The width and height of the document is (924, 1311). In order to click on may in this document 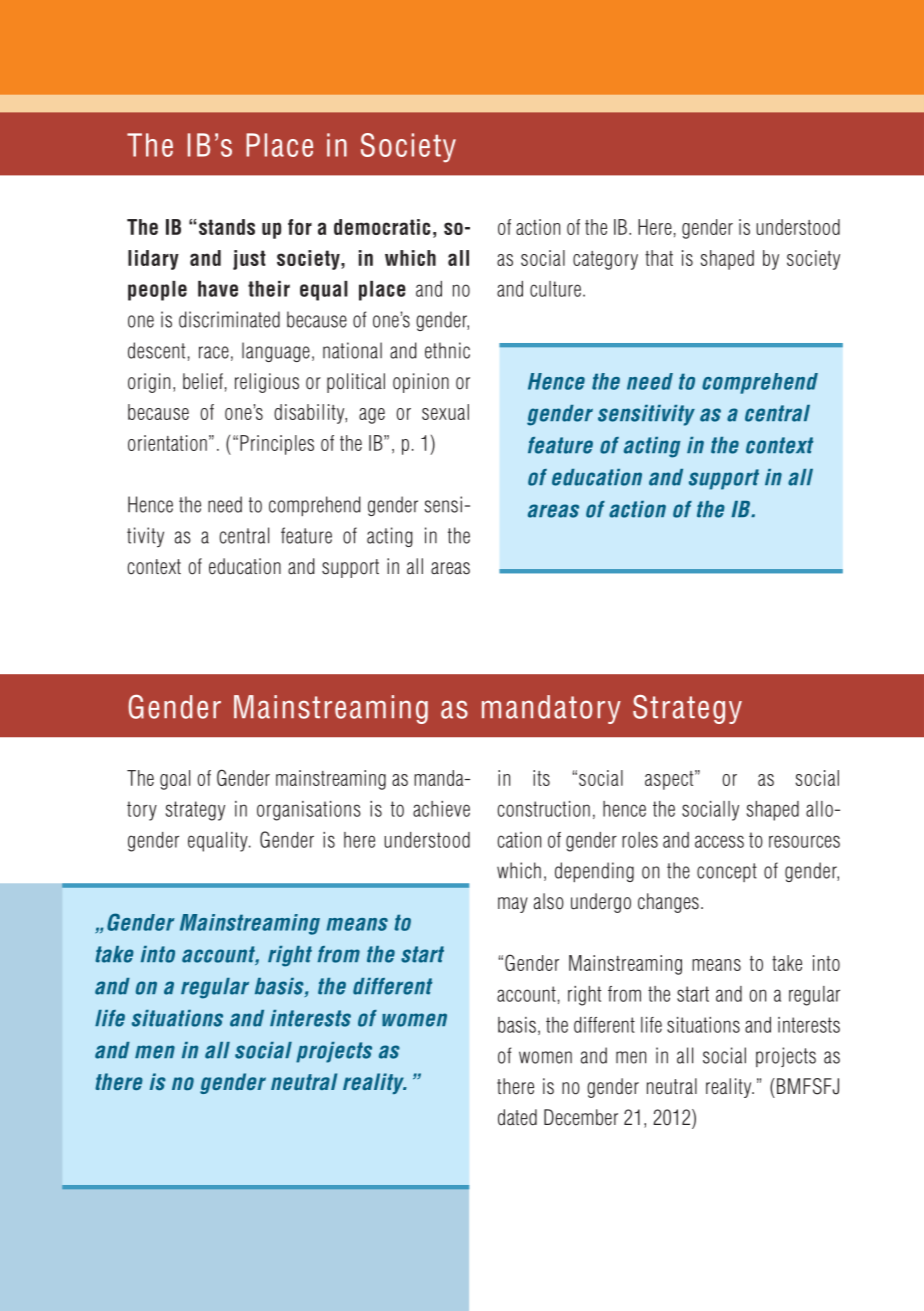, I will do `click(513, 905)`.
